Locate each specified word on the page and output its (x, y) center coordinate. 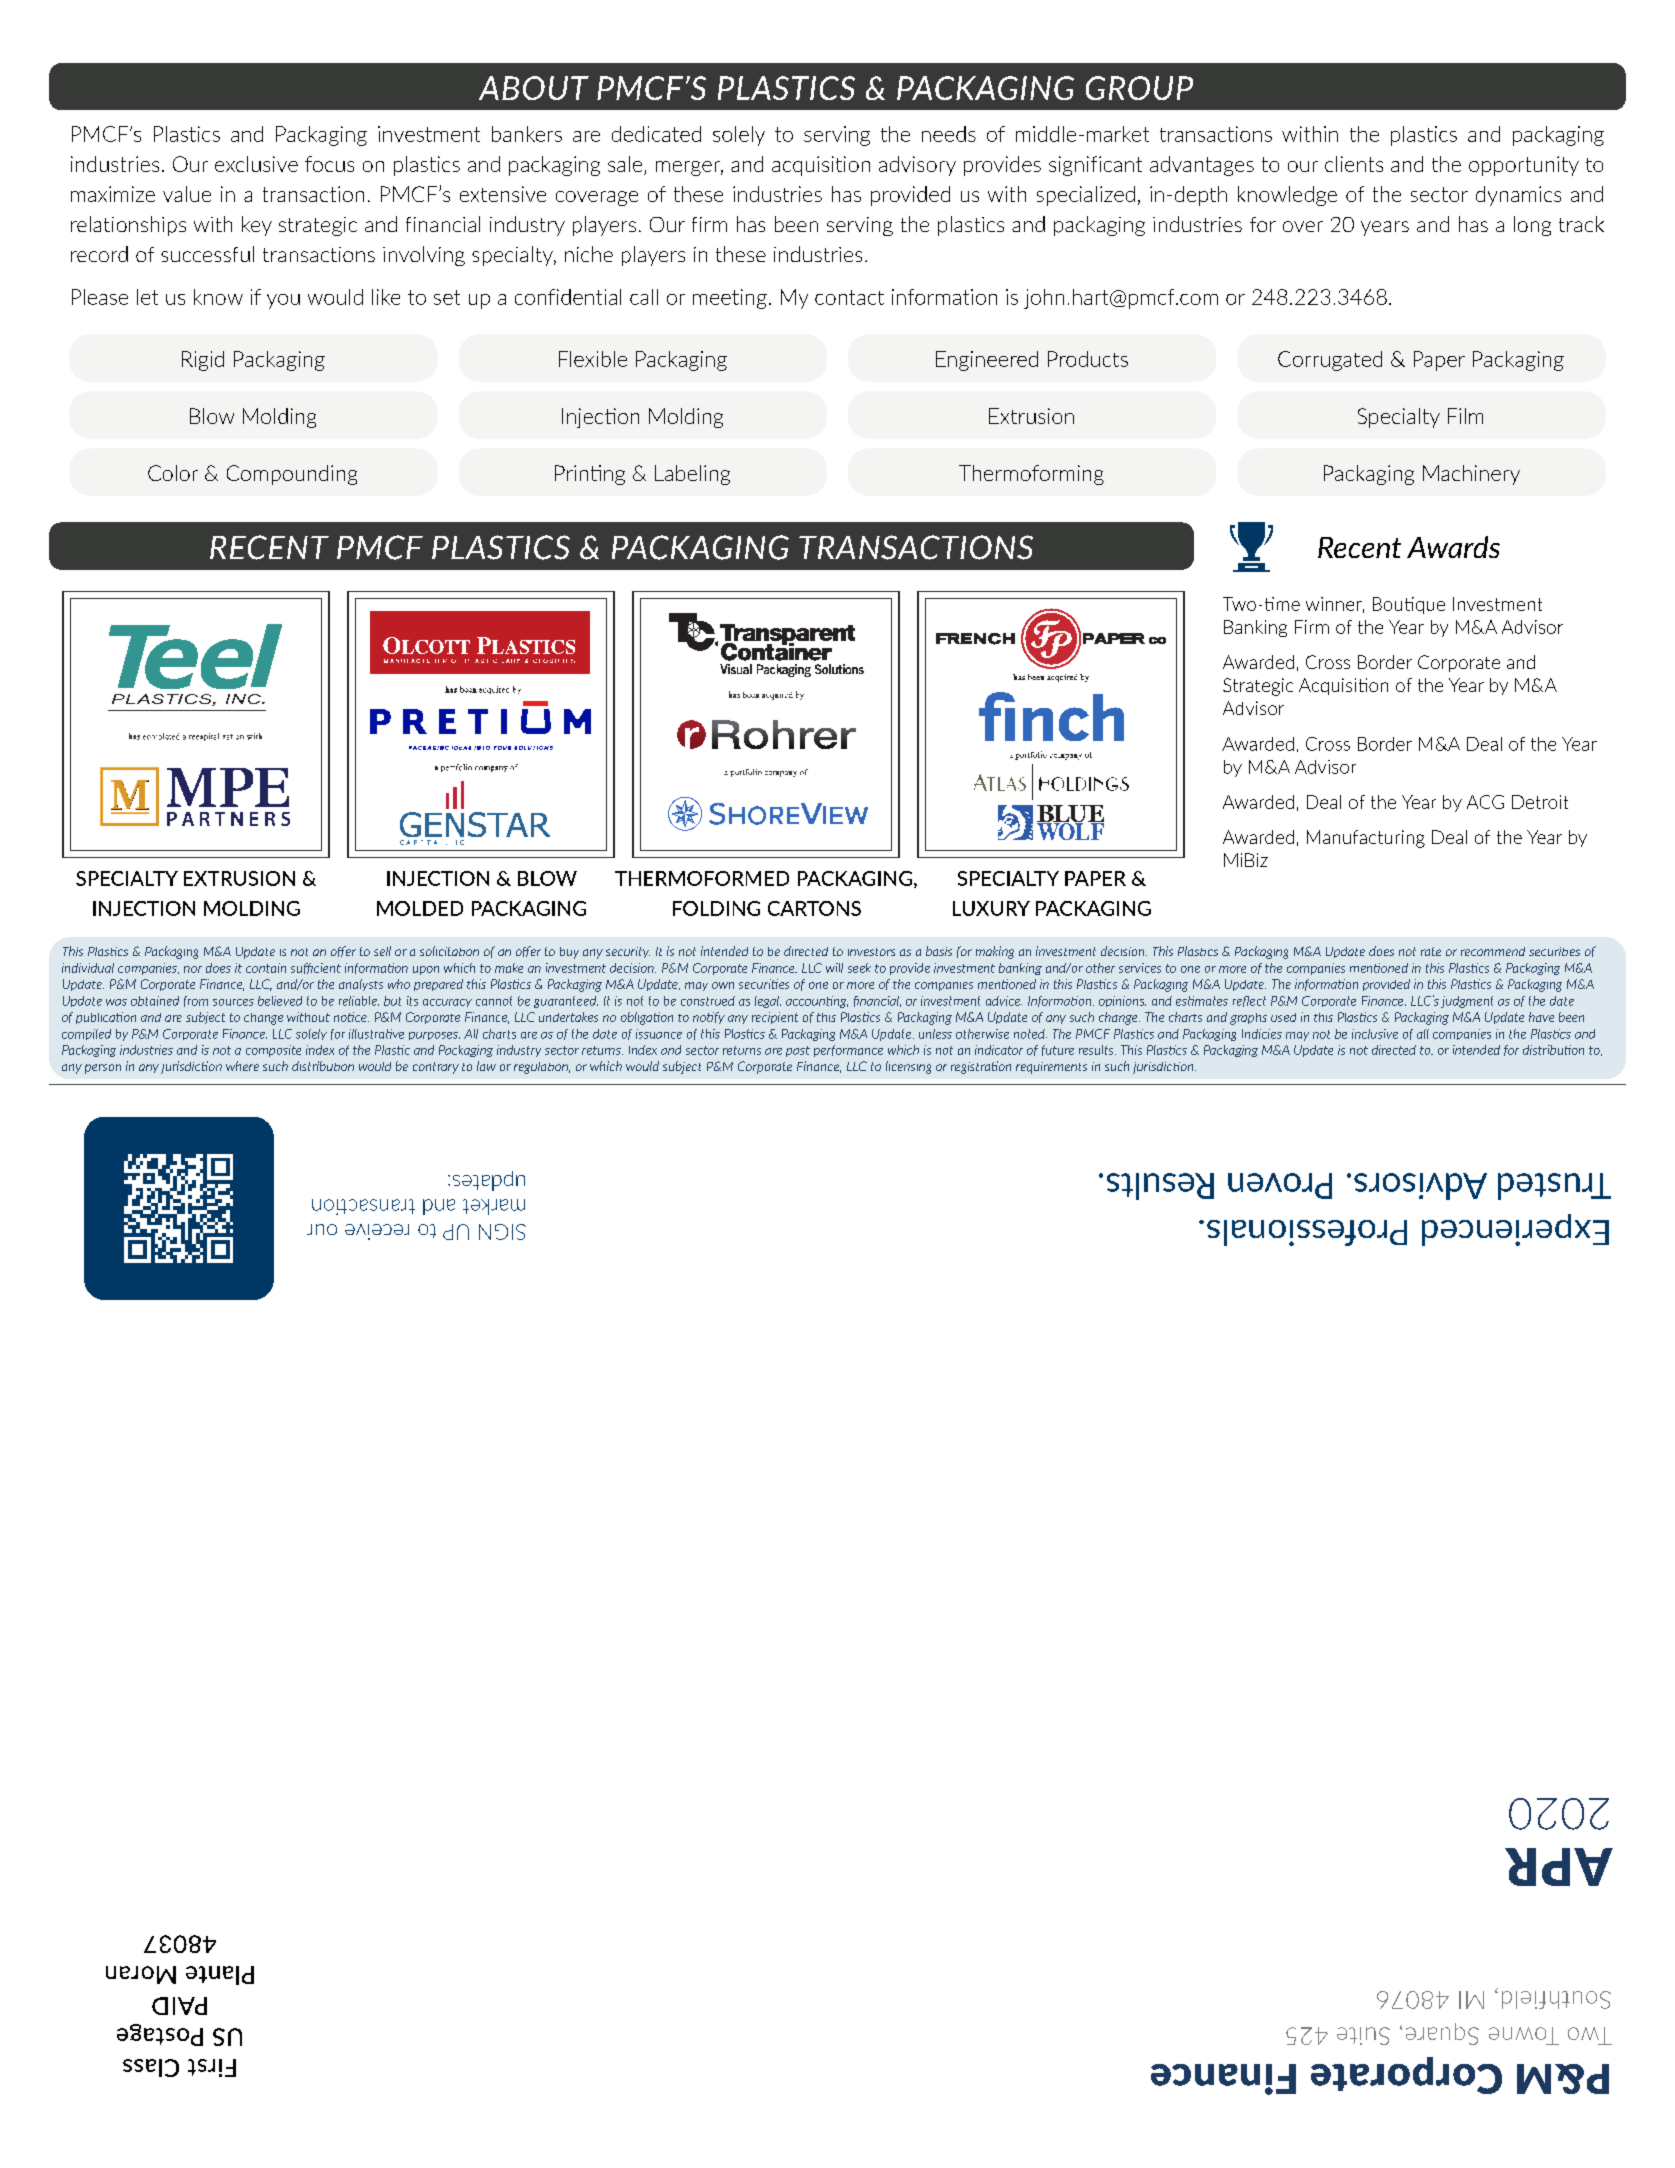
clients (1354, 164)
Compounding (292, 475)
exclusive (256, 164)
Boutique (1409, 605)
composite (273, 1051)
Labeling (692, 475)
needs (949, 134)
